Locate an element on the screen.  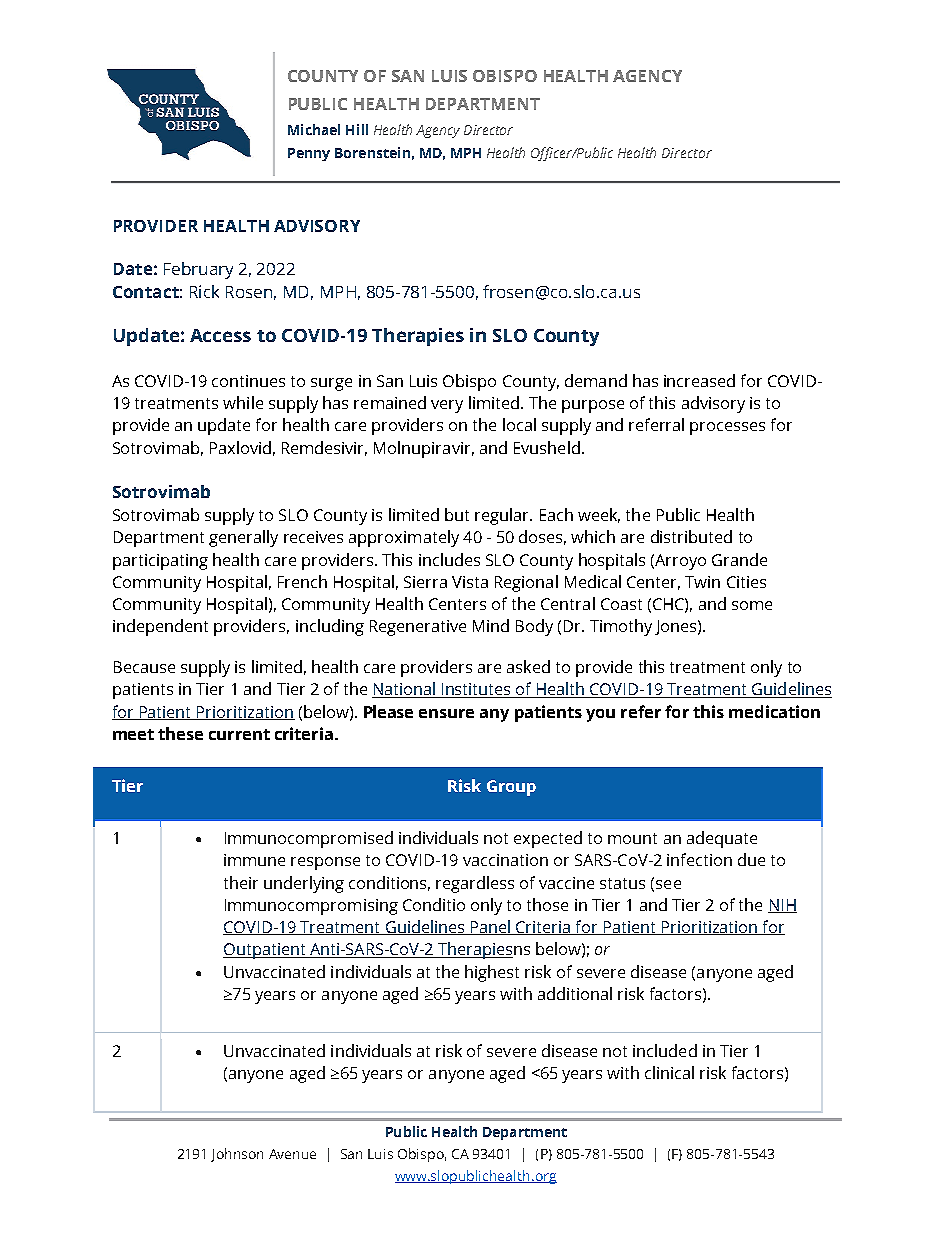
Hill is located at coordinates (357, 129).
